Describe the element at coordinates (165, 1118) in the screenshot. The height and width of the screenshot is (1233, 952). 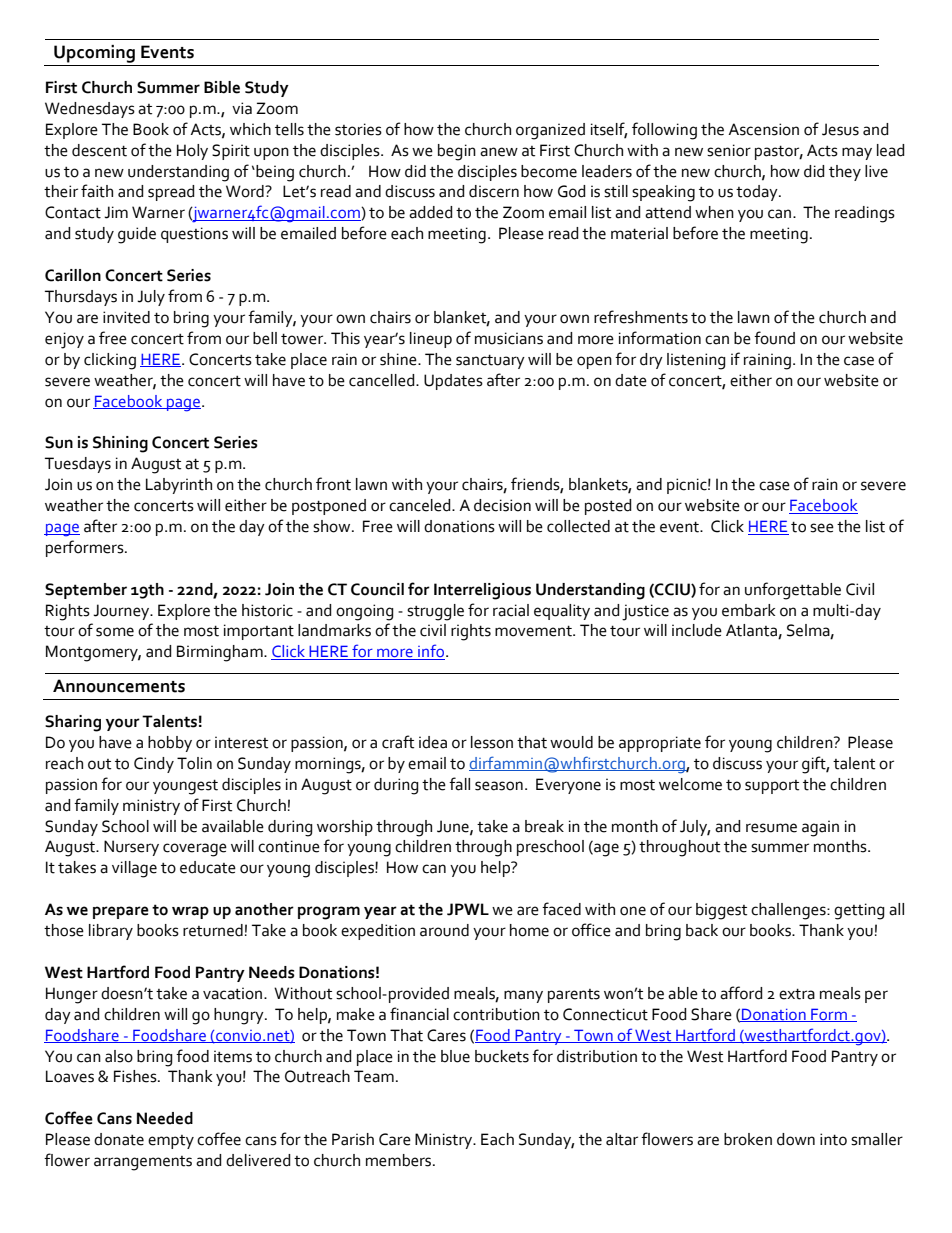
I see `Needed` at that location.
